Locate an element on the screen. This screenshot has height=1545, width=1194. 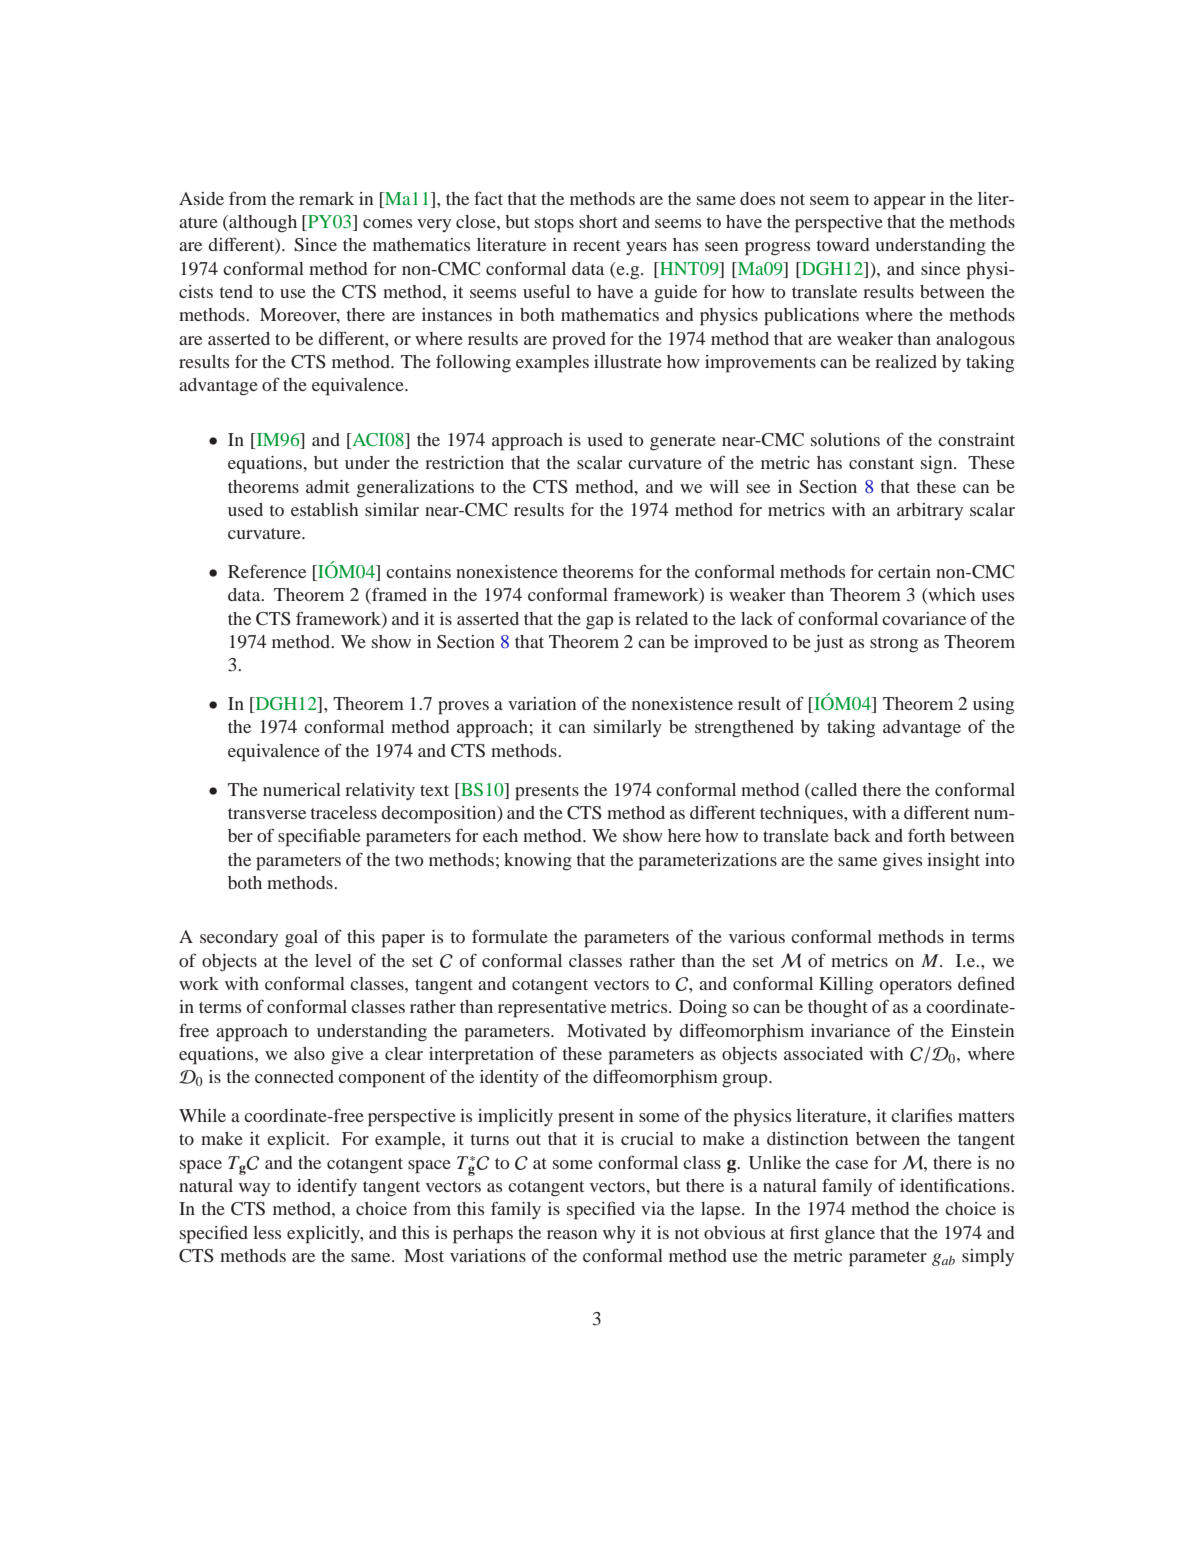
appear is located at coordinates (900, 203).
